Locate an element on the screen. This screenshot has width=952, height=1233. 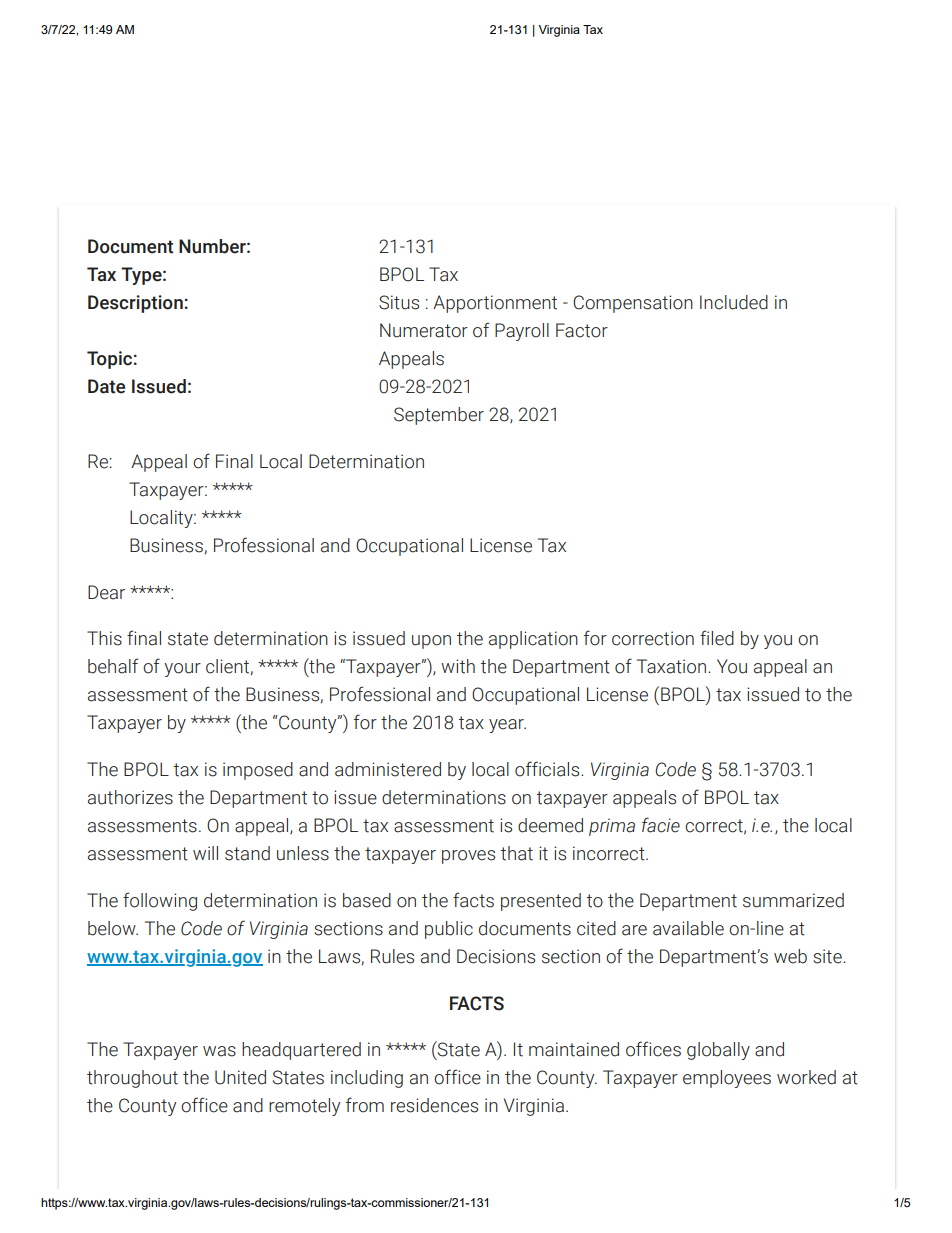
September is located at coordinates (439, 416).
